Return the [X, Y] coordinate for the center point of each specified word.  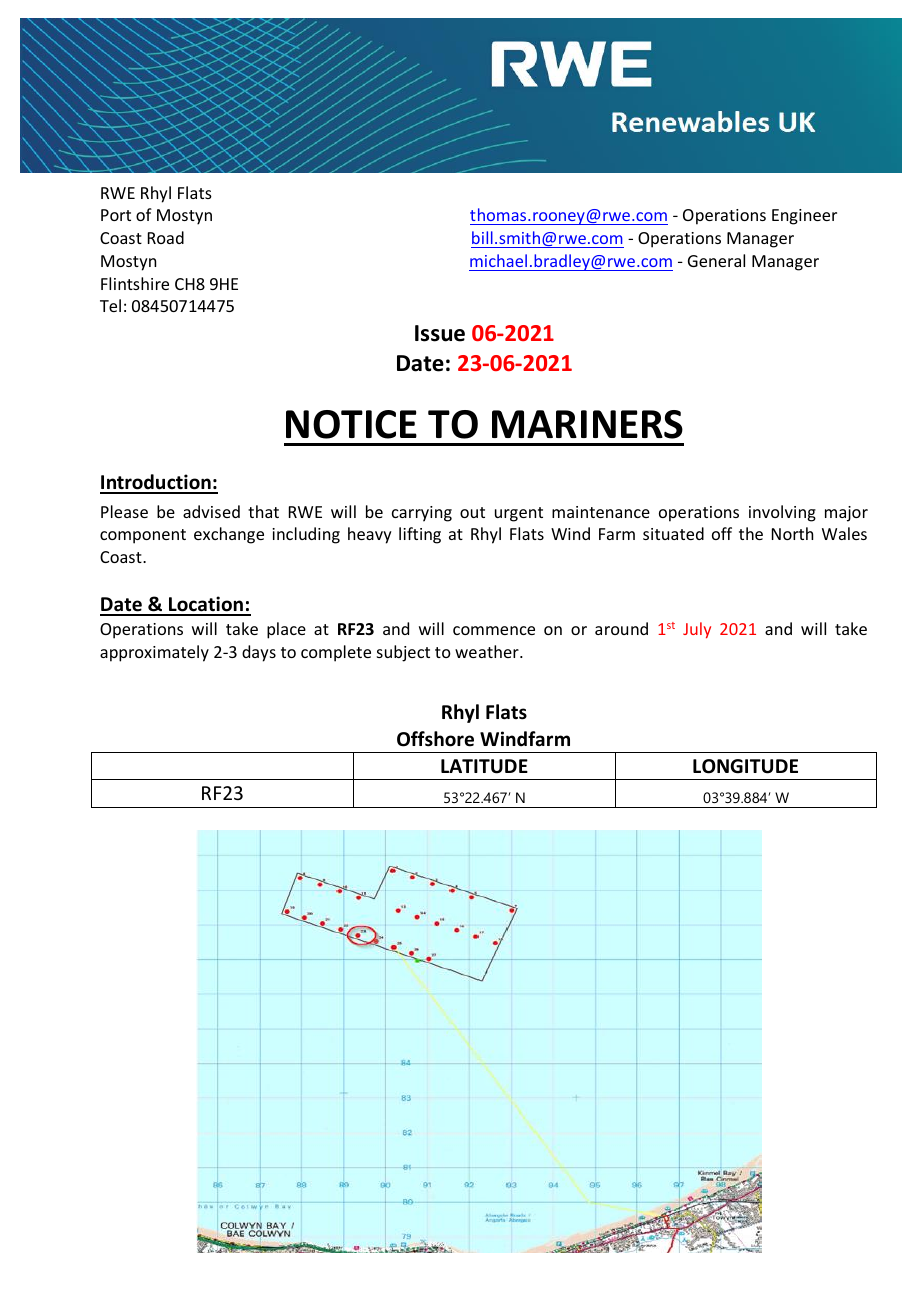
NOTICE [351, 424]
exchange [229, 535]
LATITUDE [484, 766]
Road [166, 237]
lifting [420, 535]
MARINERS [587, 424]
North [792, 533]
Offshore [435, 739]
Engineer [804, 217]
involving [782, 513]
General [716, 260]
